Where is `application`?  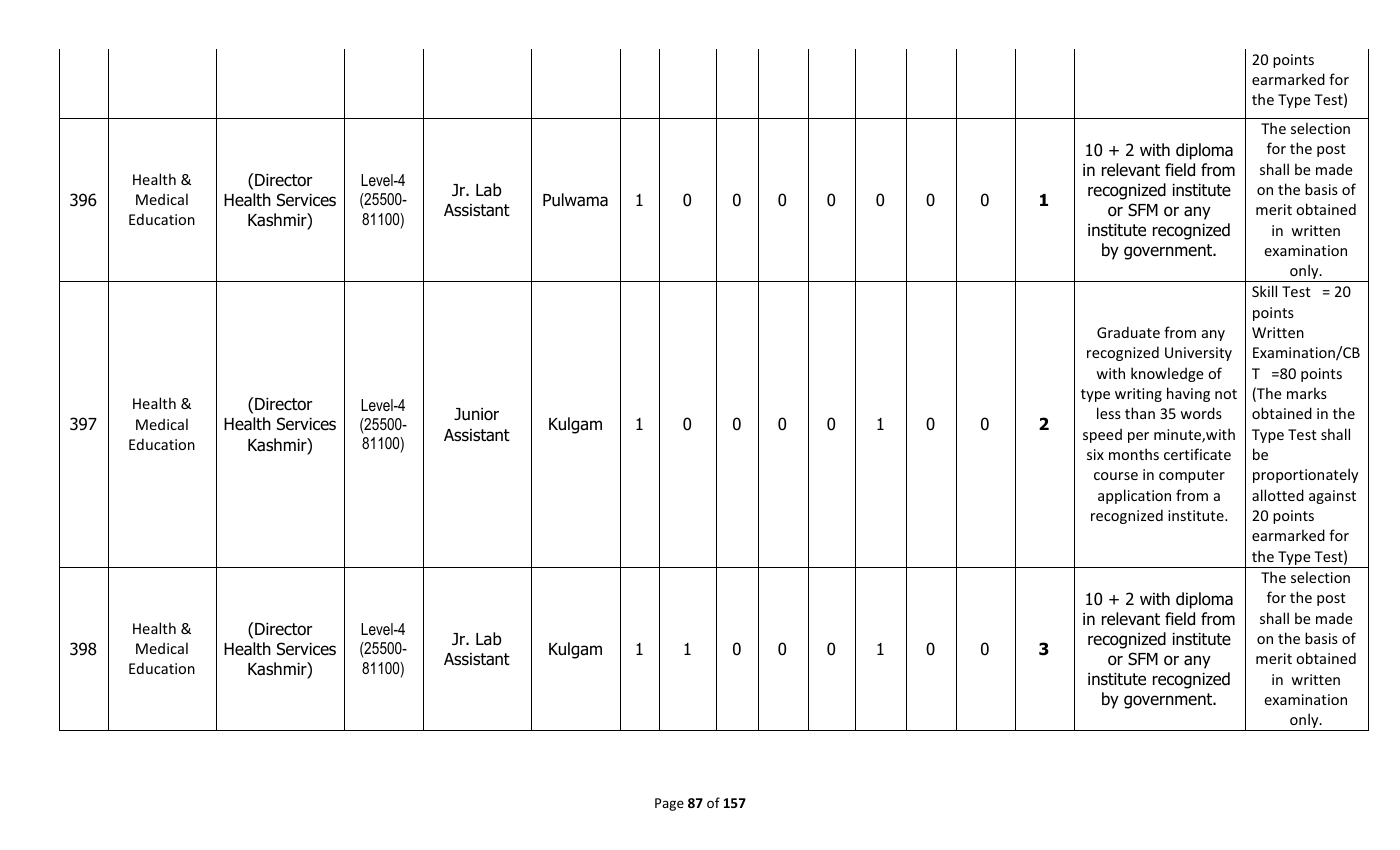 application is located at coordinates (1134, 496).
